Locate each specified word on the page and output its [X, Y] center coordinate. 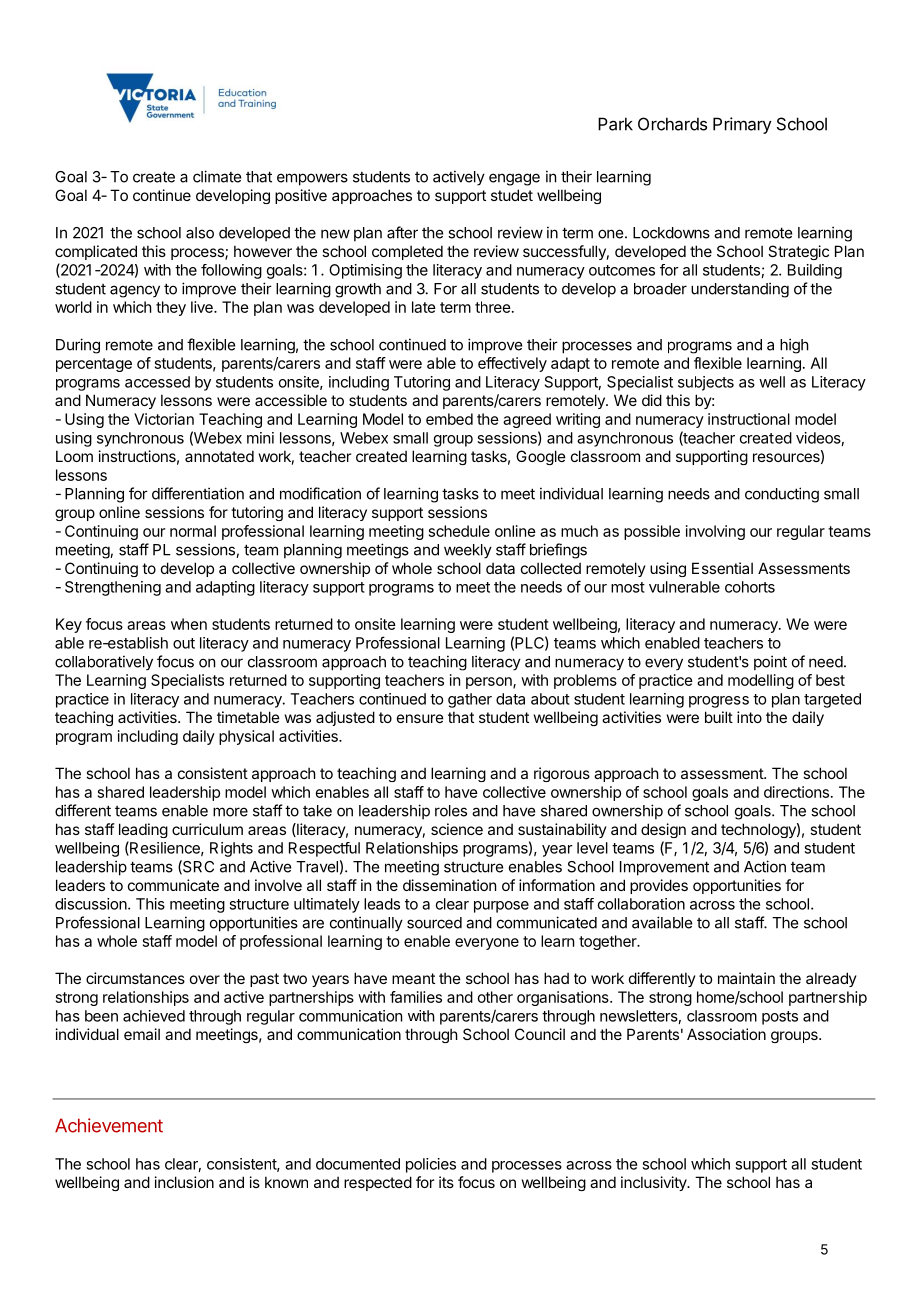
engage [514, 179]
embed [449, 419]
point [770, 662]
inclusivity [655, 1183]
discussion [91, 904]
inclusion [184, 1182]
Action [765, 866]
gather [470, 700]
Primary [742, 125]
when [189, 624]
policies [431, 1165]
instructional [749, 419]
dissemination [449, 885]
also [200, 233]
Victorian [164, 419]
